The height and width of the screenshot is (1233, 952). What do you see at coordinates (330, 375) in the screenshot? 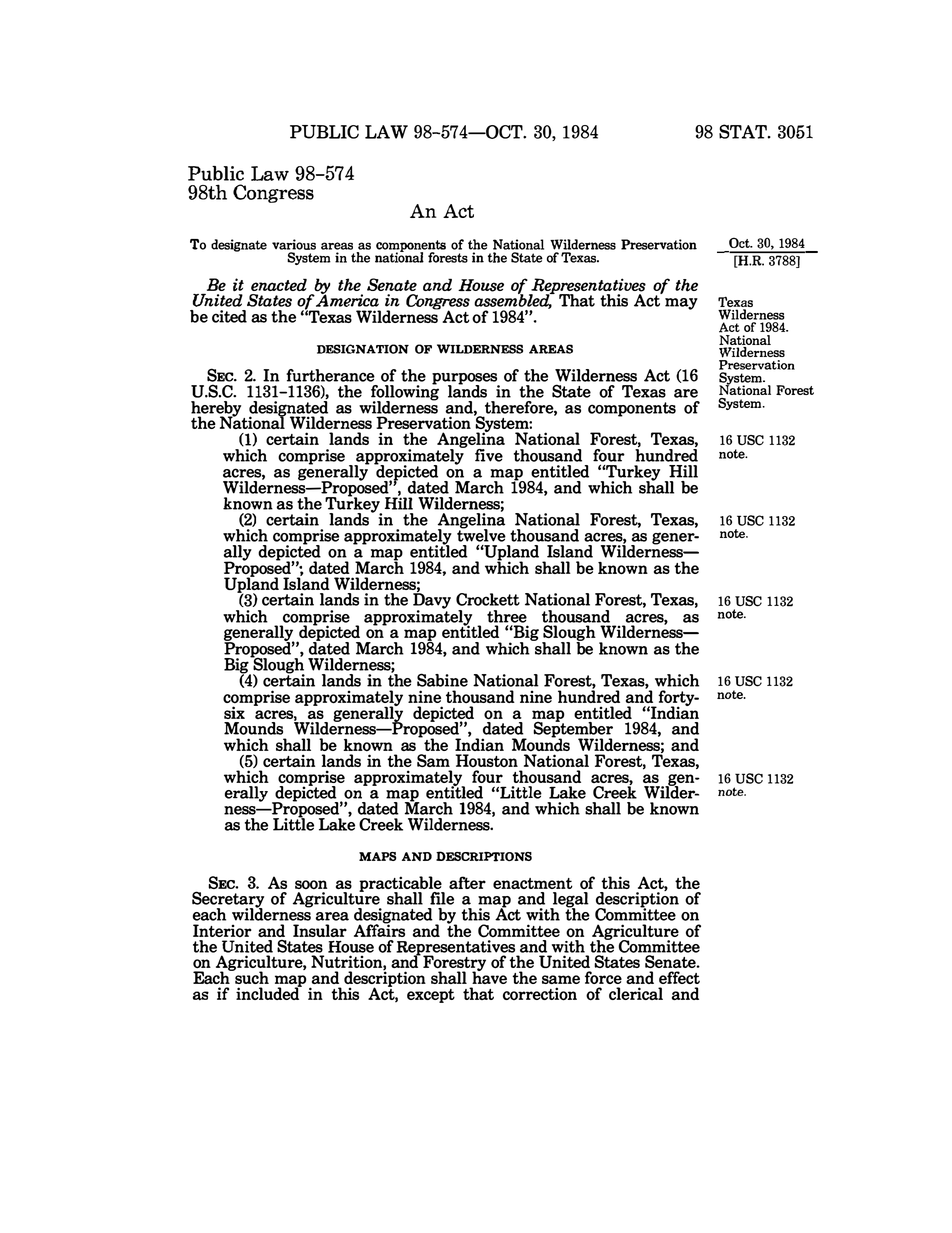
I see `furtherance` at bounding box center [330, 375].
